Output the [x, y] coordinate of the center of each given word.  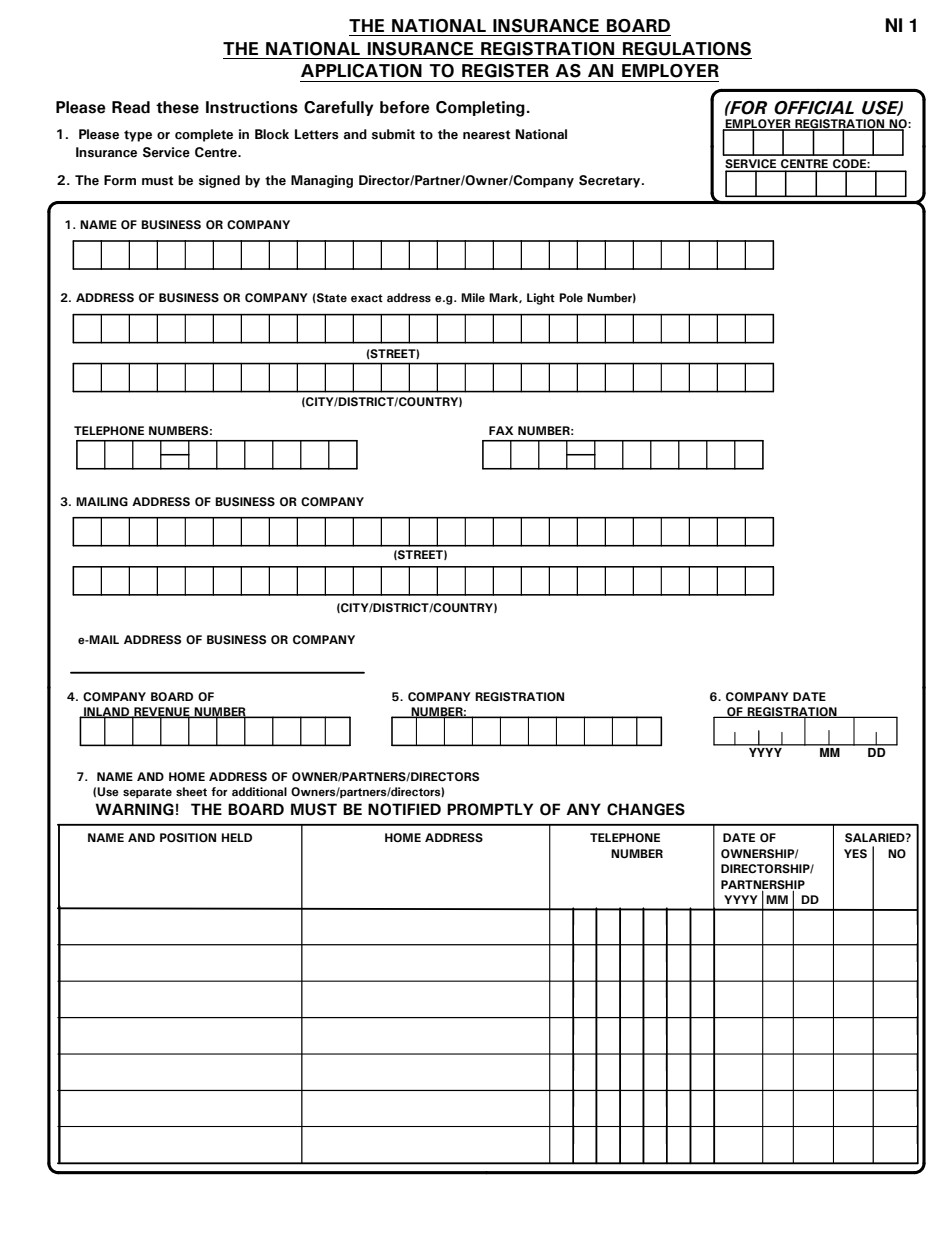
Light [541, 299]
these [177, 107]
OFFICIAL [814, 108]
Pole [571, 297]
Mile [473, 297]
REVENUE [162, 712]
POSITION [188, 837]
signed [219, 181]
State [331, 298]
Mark [504, 298]
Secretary [611, 181]
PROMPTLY [490, 809]
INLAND [107, 712]
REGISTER [505, 71]
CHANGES [646, 809]
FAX [501, 430]
